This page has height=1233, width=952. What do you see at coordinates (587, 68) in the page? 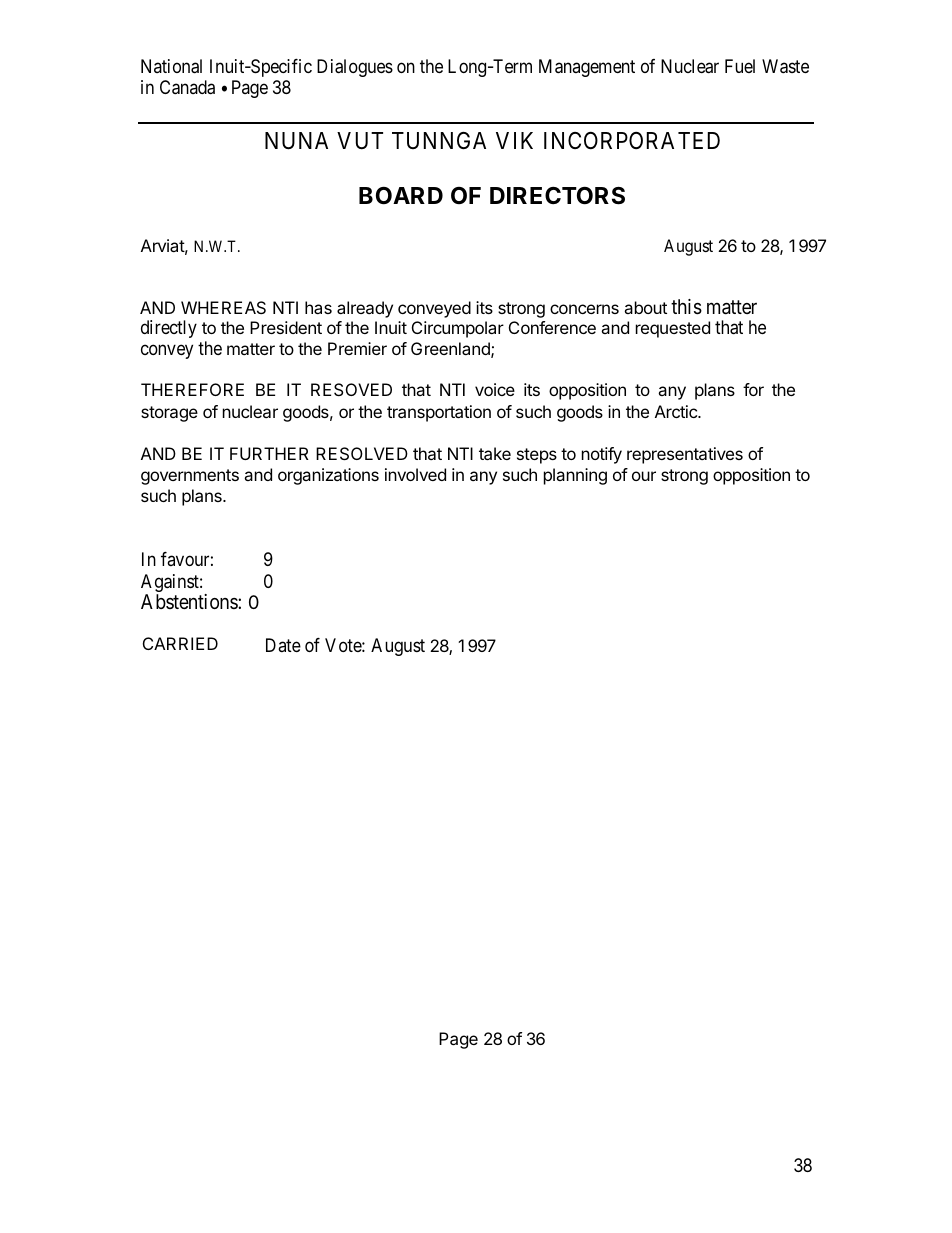
I see `Management` at bounding box center [587, 68].
